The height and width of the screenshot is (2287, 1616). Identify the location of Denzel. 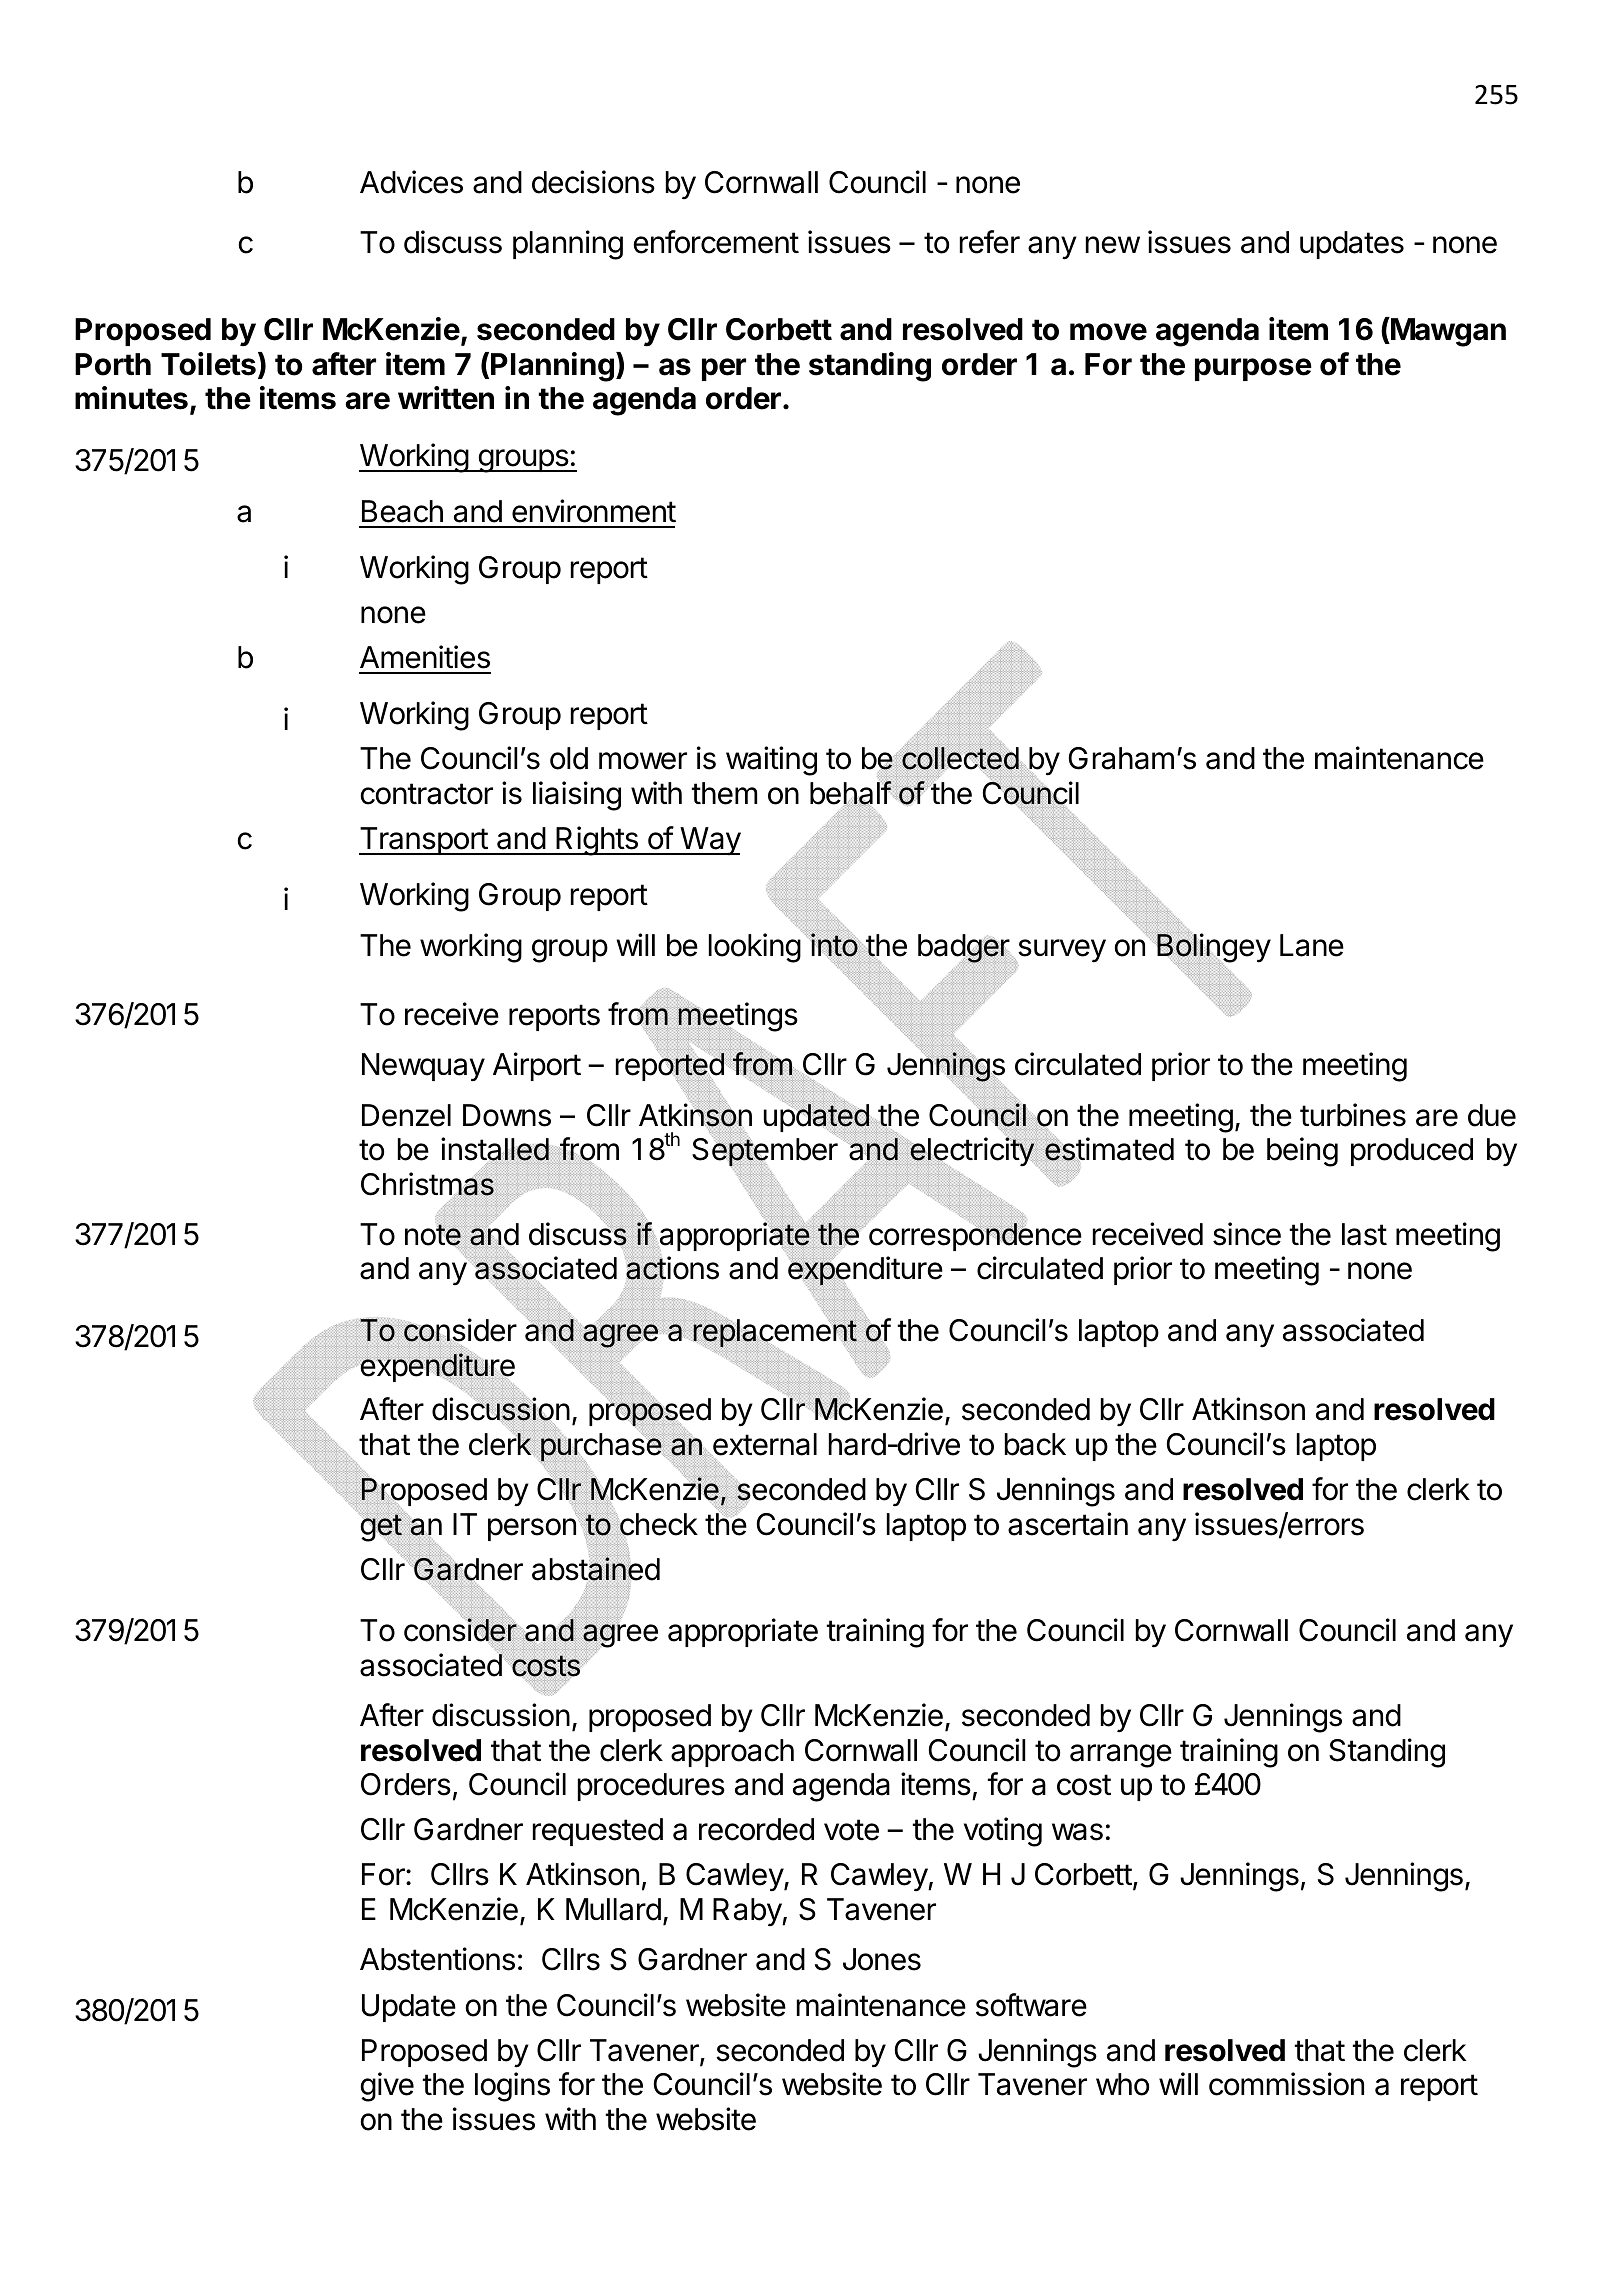
(406, 1115).
